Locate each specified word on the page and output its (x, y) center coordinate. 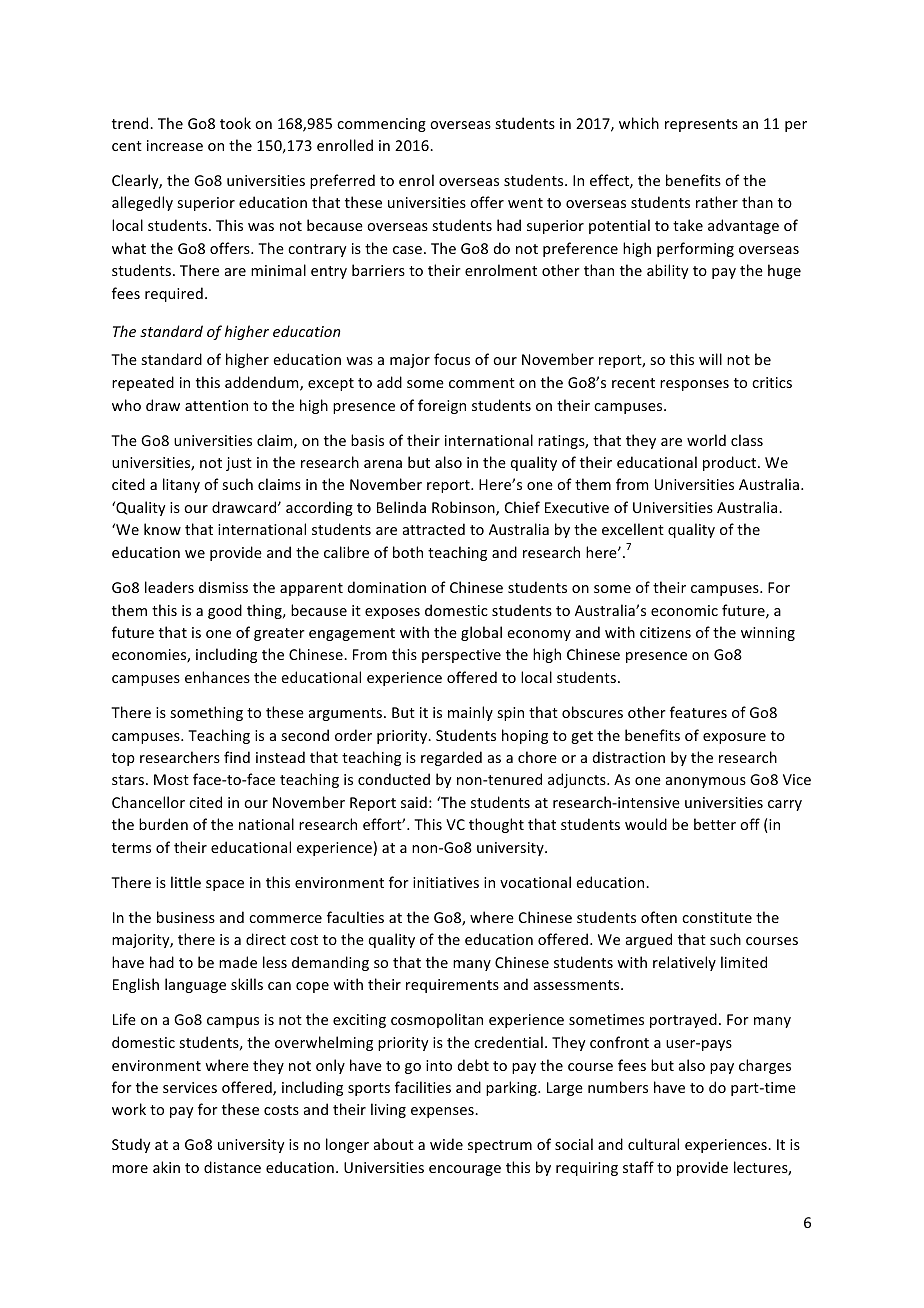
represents (701, 125)
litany (181, 485)
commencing (381, 125)
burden (163, 824)
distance (232, 1167)
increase (175, 145)
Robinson (464, 508)
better (715, 824)
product (731, 463)
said (414, 802)
